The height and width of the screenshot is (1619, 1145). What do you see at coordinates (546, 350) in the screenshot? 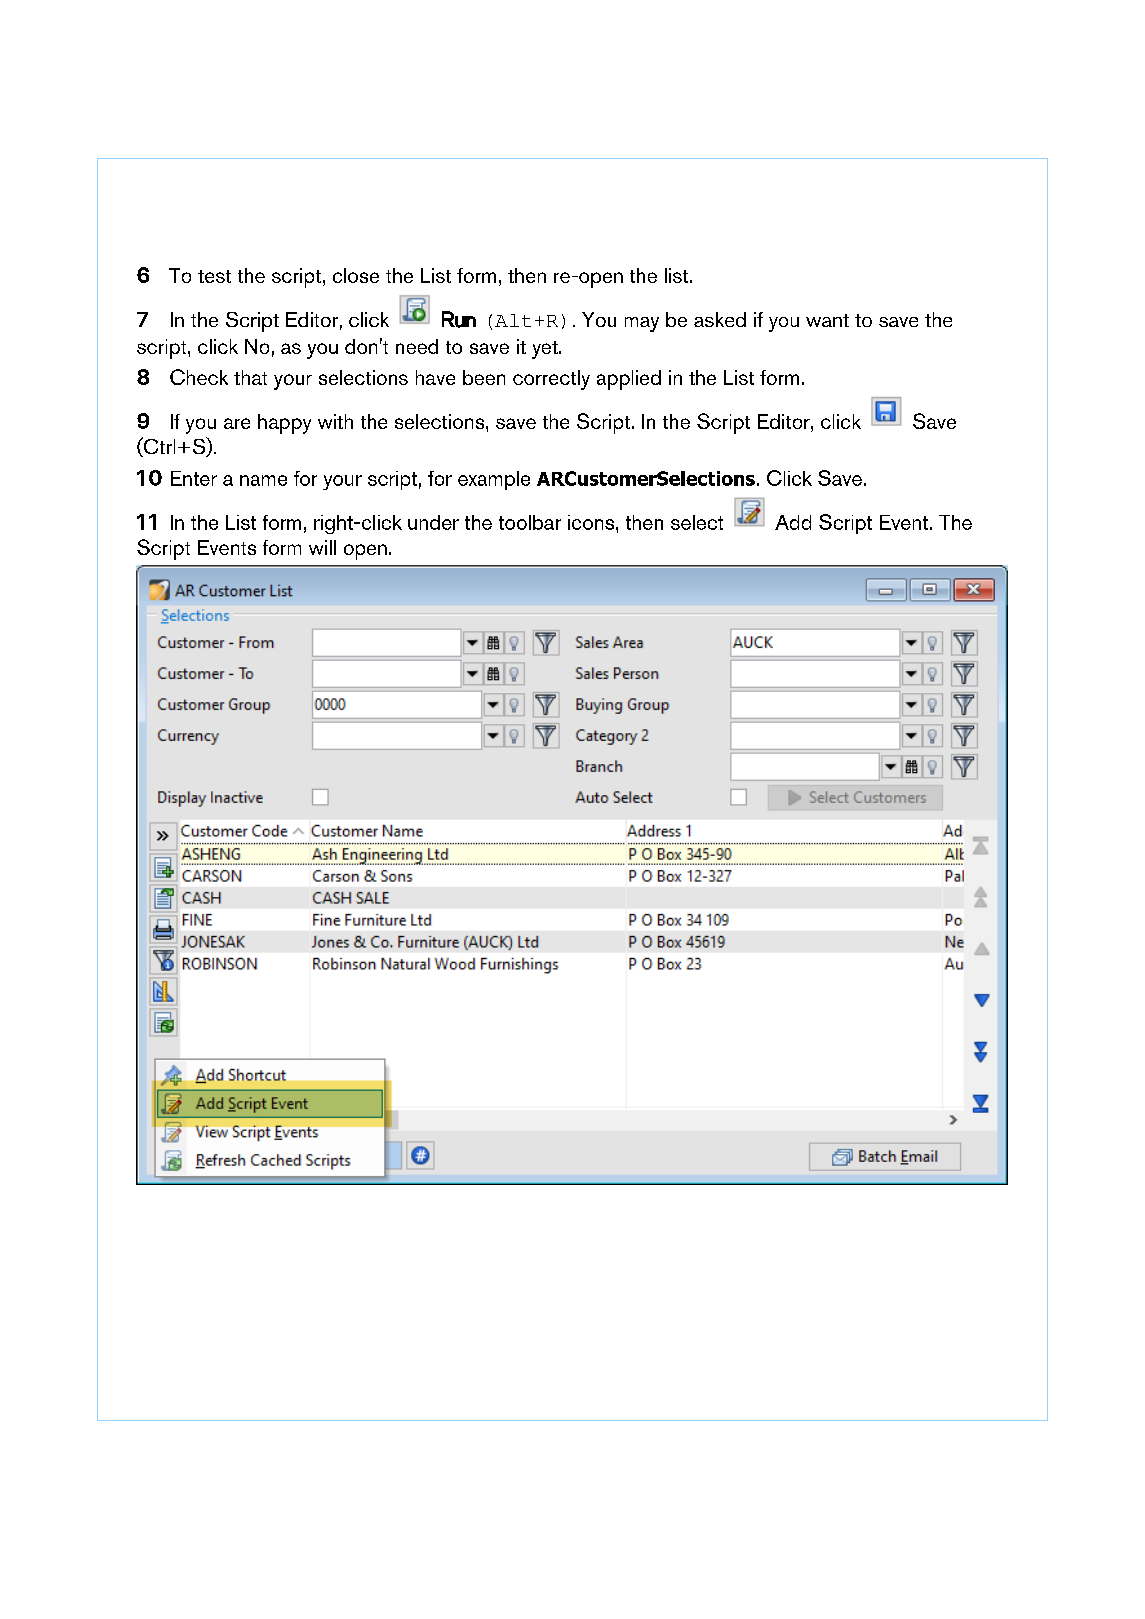
I see `yet` at bounding box center [546, 350].
